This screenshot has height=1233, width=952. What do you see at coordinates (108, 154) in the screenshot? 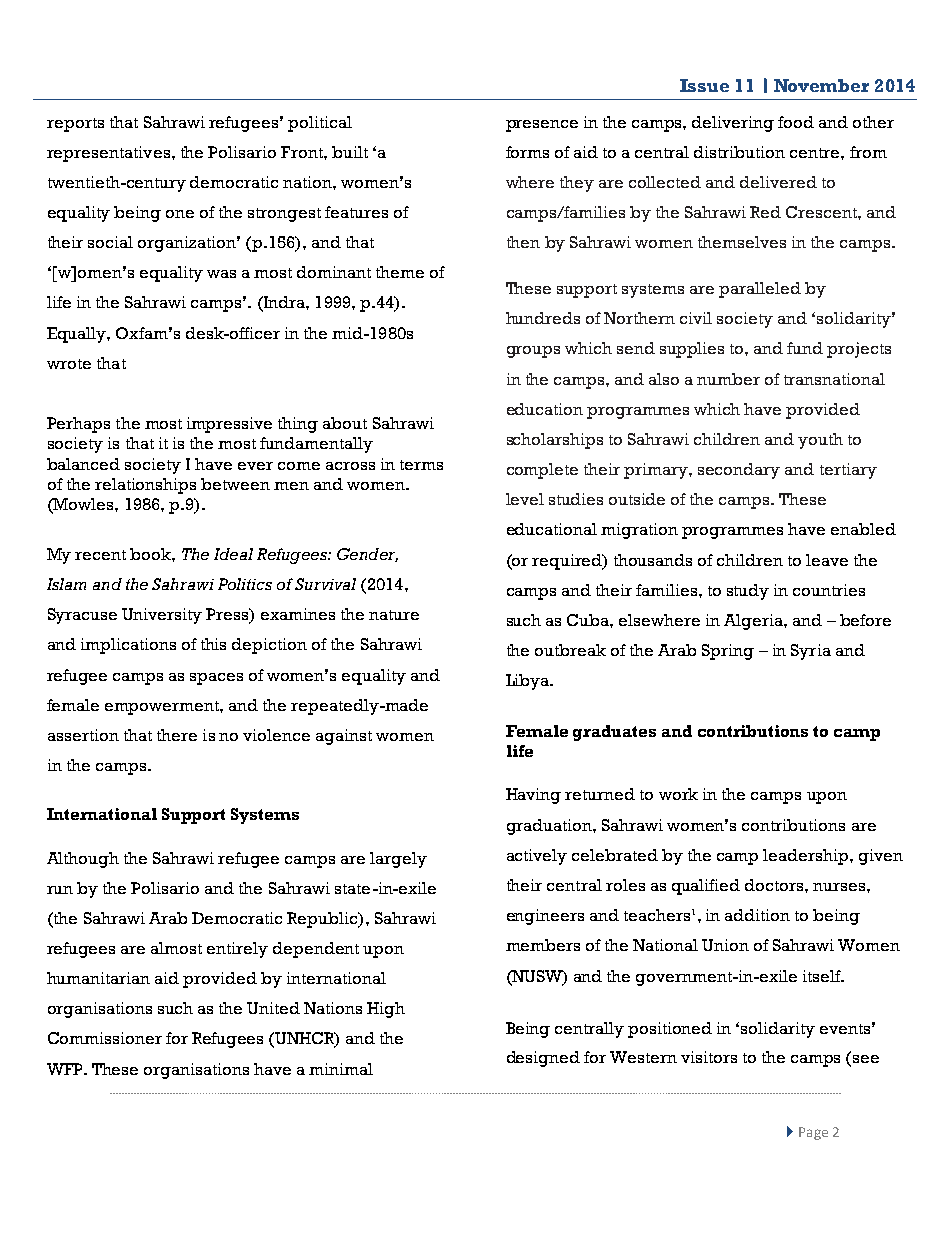
I see `representatives` at bounding box center [108, 154].
